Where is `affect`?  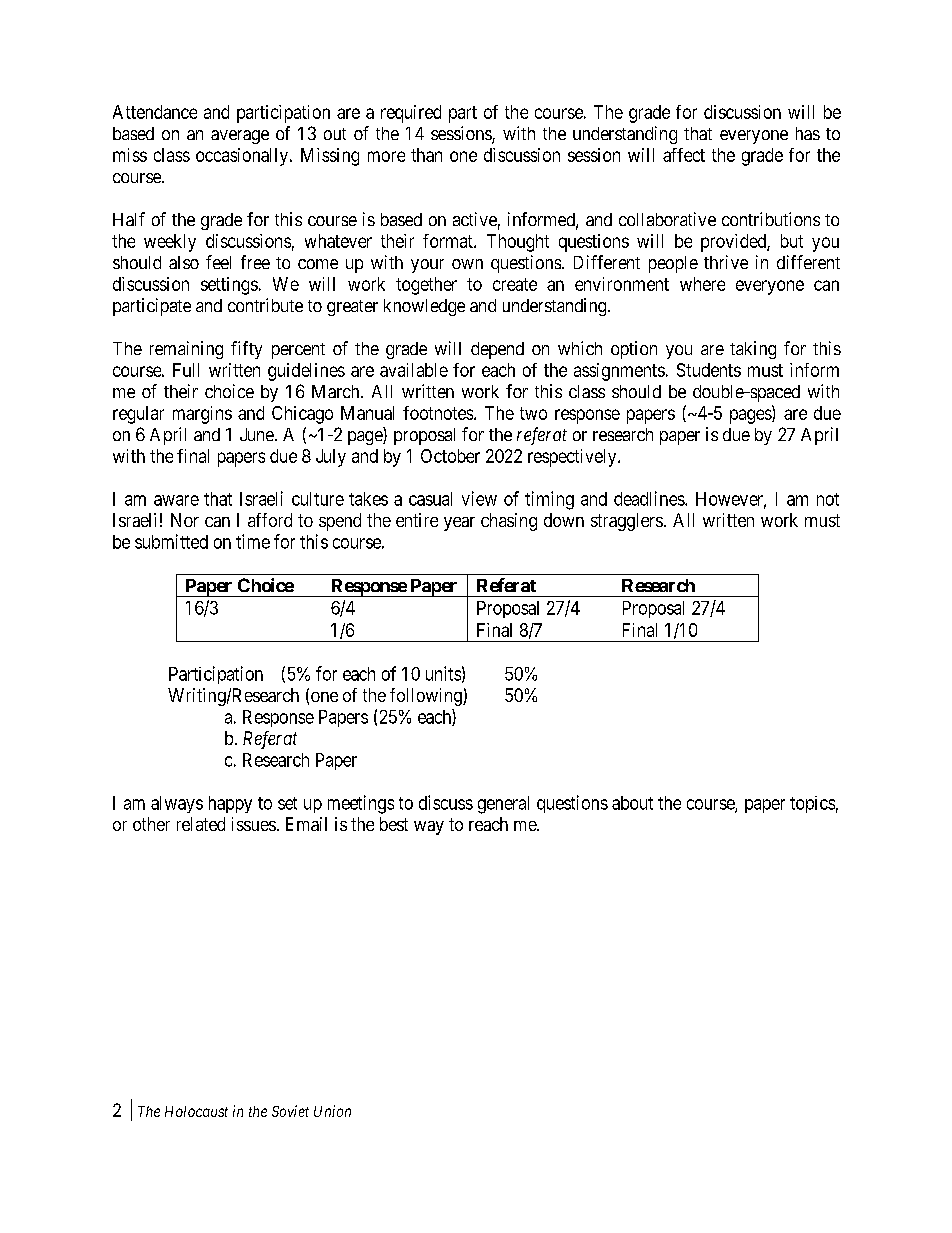 affect is located at coordinates (684, 155).
